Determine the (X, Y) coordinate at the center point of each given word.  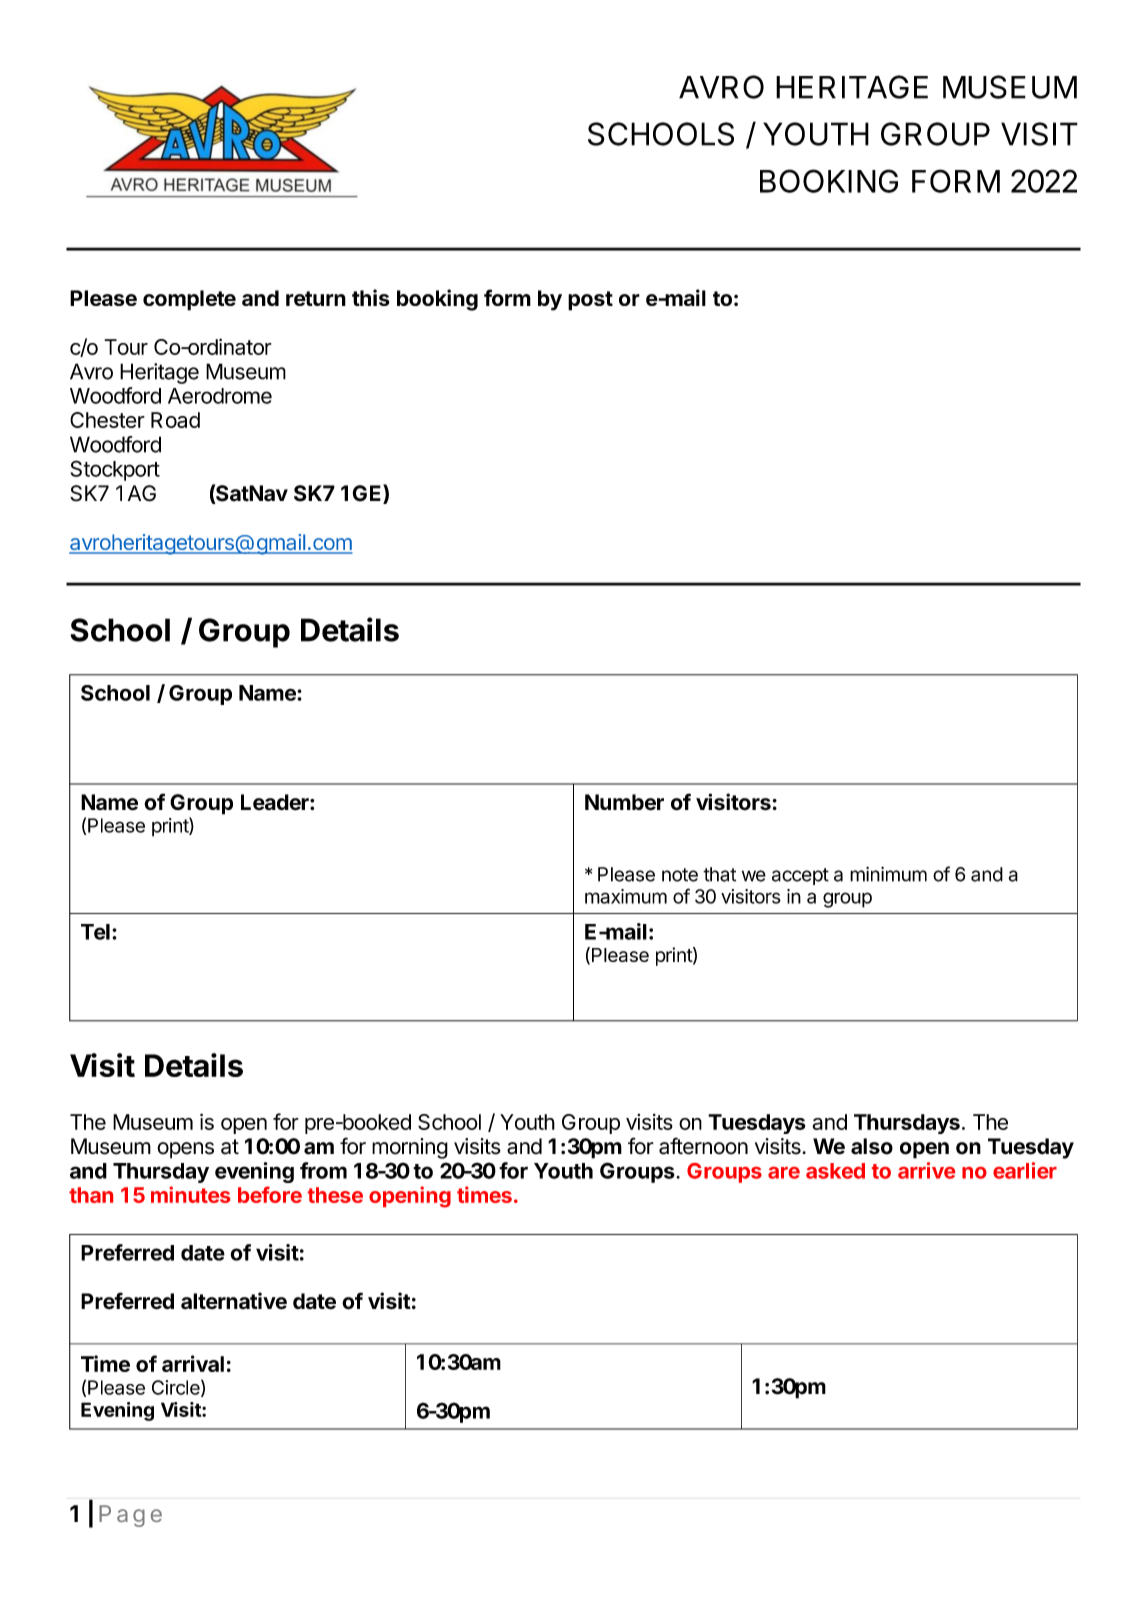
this (371, 297)
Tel (95, 932)
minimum (888, 874)
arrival (193, 1363)
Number (624, 802)
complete (189, 300)
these (335, 1195)
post (590, 301)
